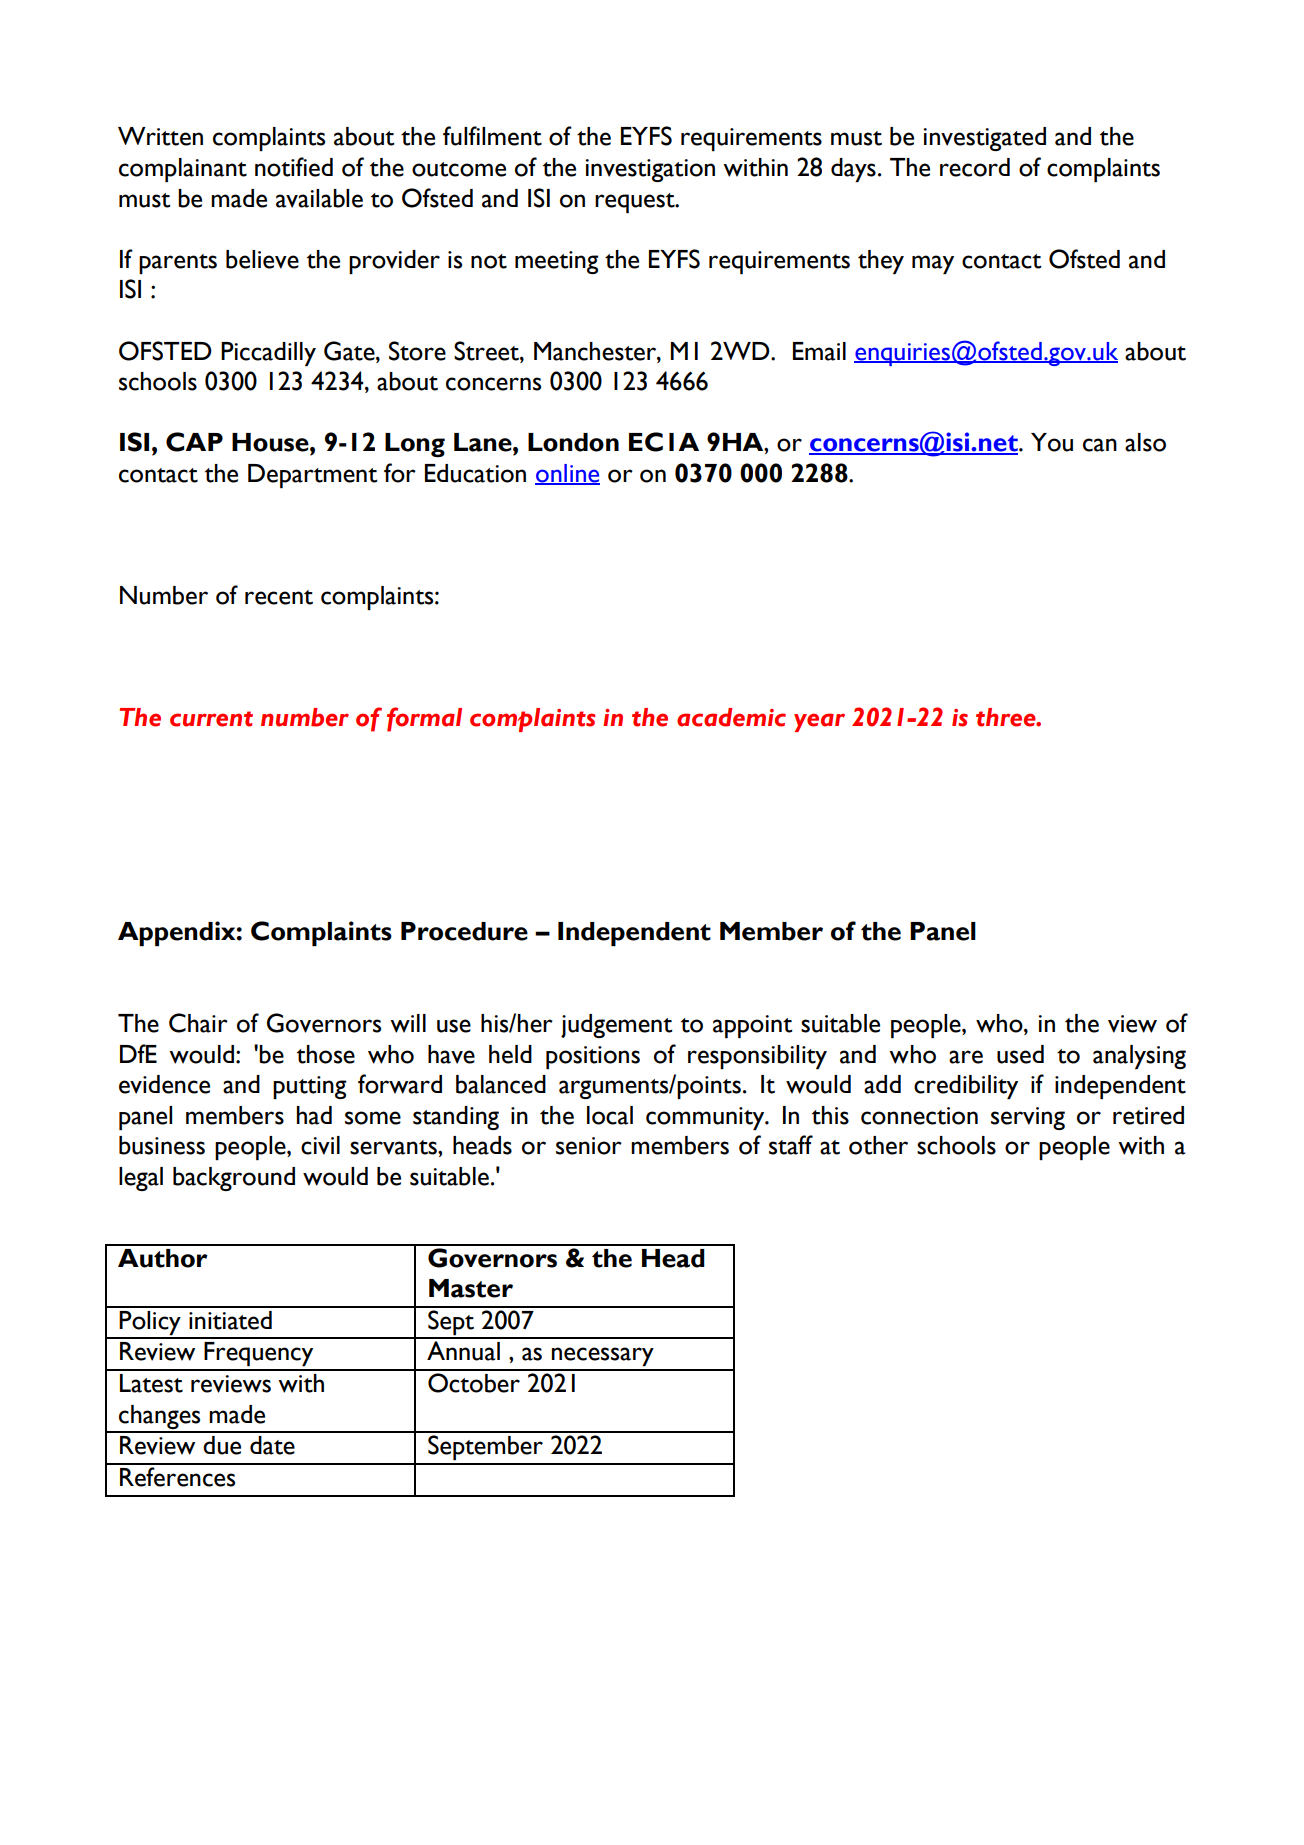  I want to click on academic, so click(731, 717).
